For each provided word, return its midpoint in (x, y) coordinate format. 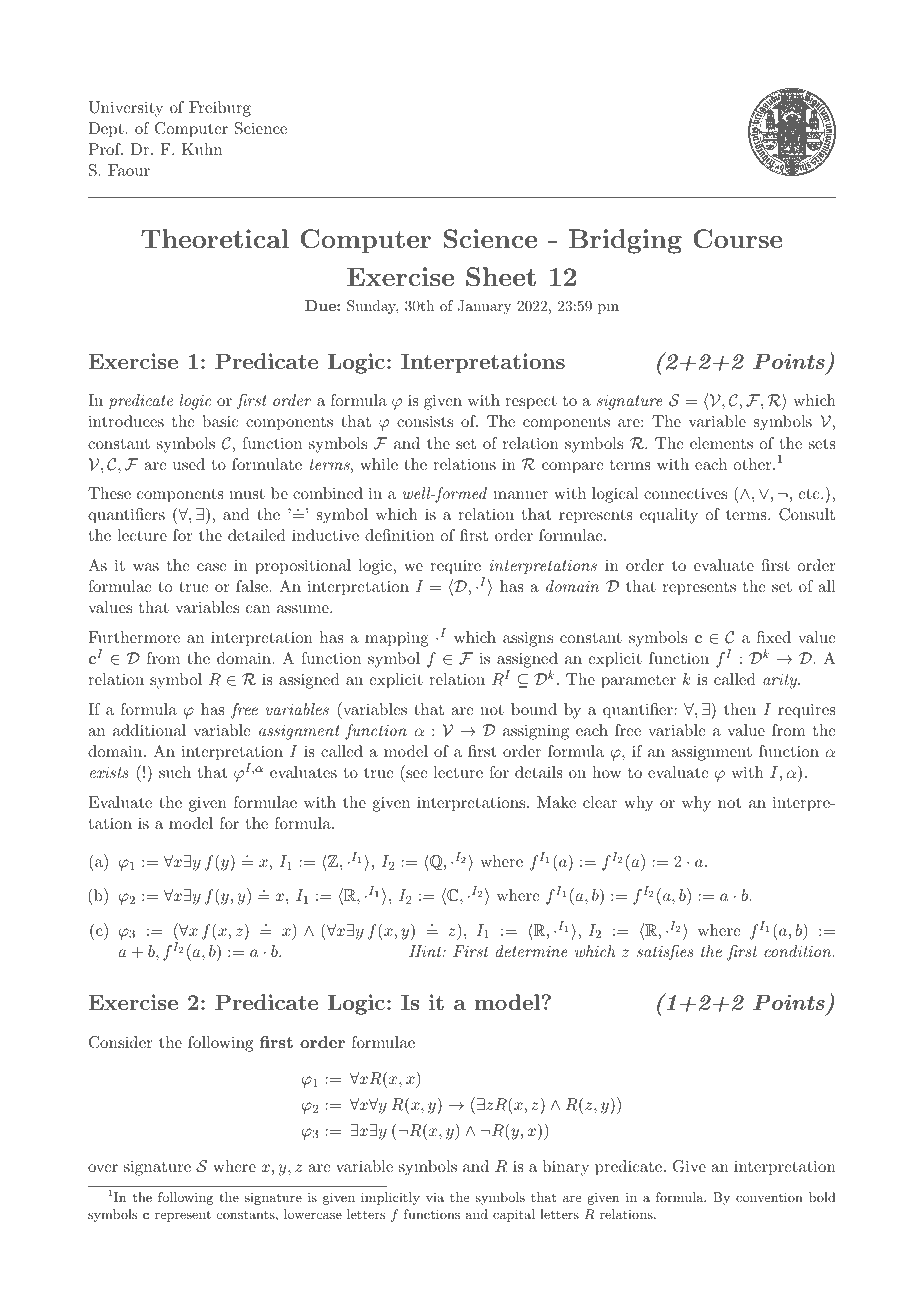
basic (220, 421)
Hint (426, 951)
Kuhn (202, 149)
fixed (774, 637)
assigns (528, 639)
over (103, 1168)
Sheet (501, 277)
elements (721, 443)
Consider (121, 1042)
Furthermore (134, 637)
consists (425, 421)
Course (738, 239)
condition (799, 951)
